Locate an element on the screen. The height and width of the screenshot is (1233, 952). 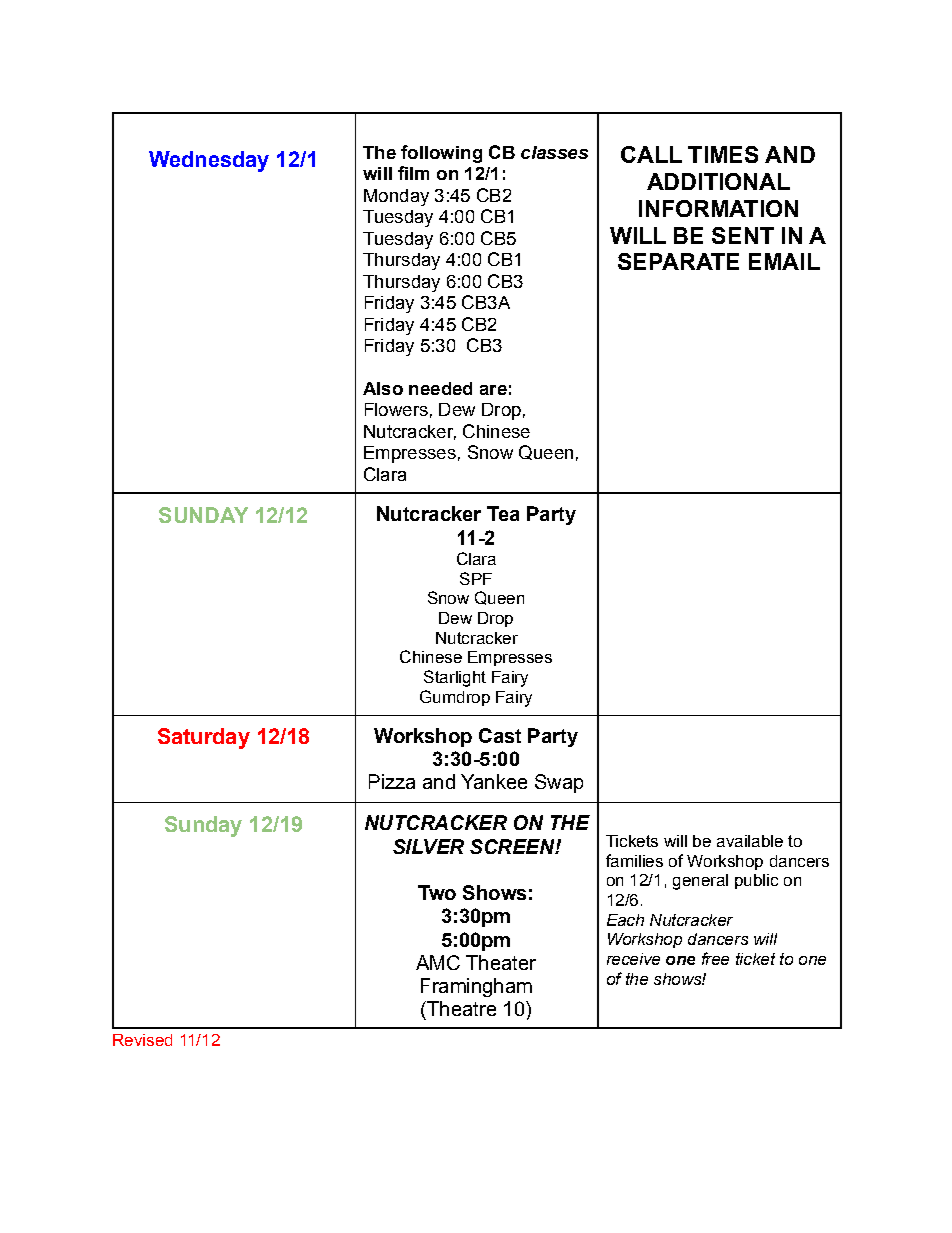
SPF is located at coordinates (476, 578).
